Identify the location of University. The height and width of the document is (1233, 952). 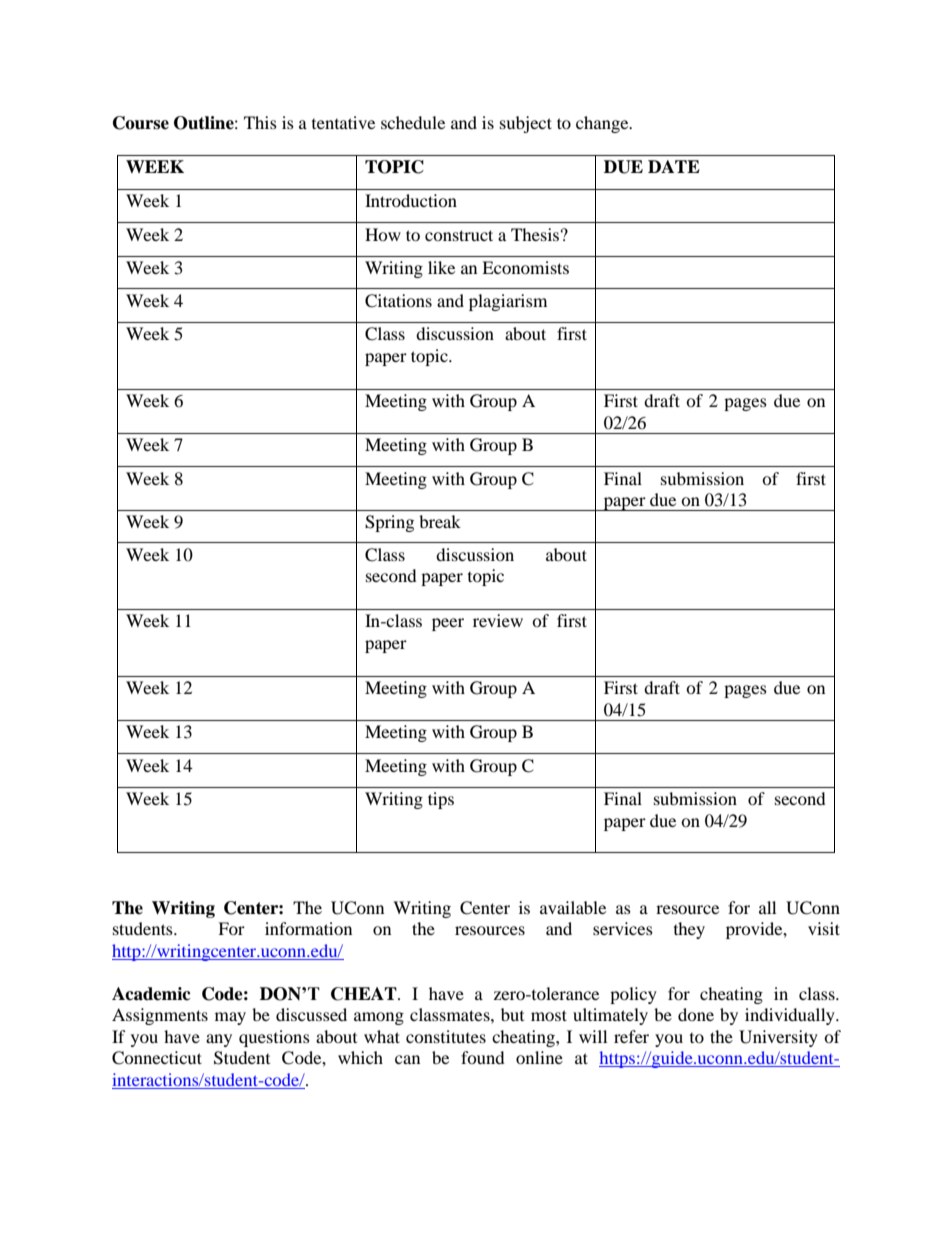
(778, 1038).
